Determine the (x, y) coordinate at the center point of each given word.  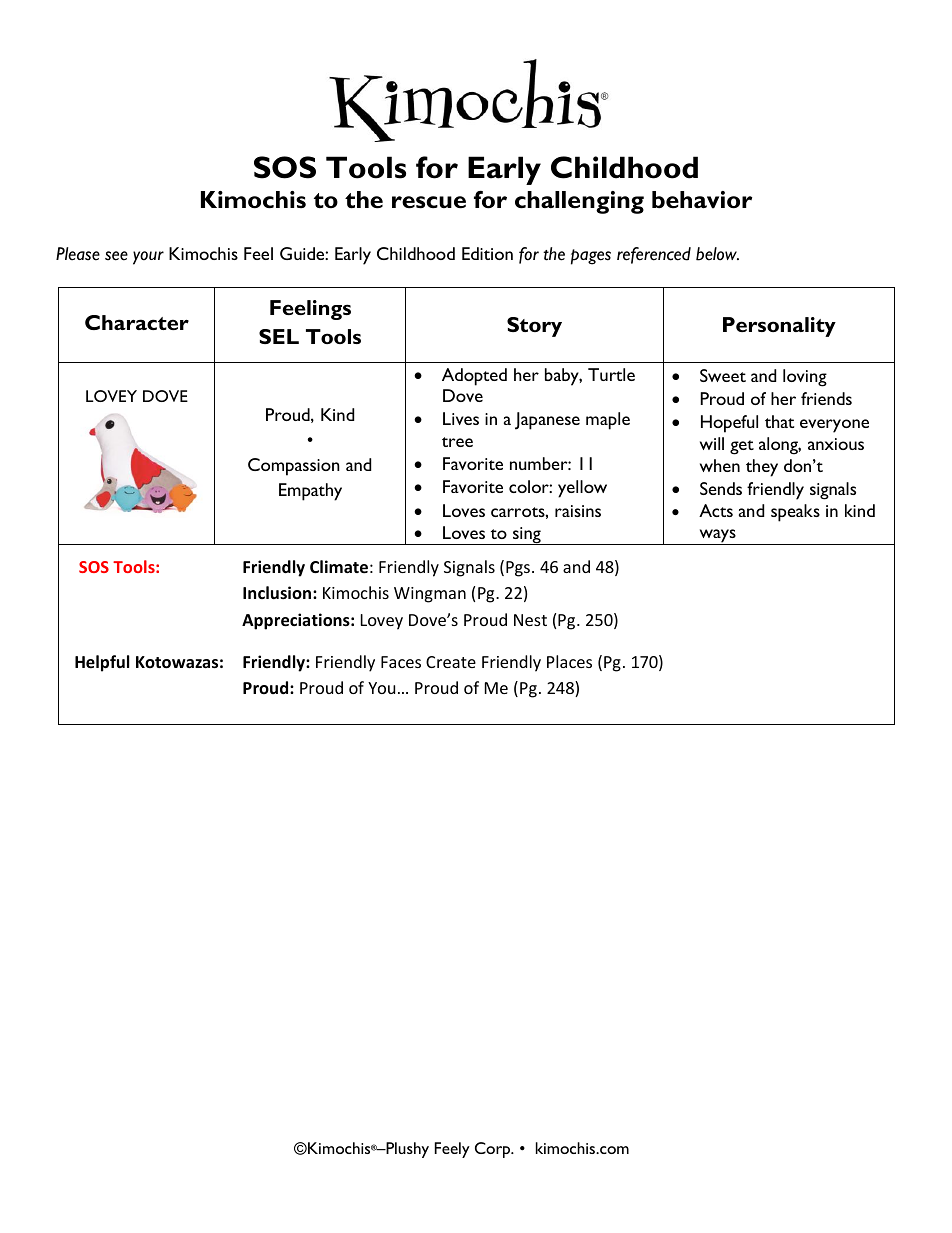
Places (569, 661)
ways (717, 537)
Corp (494, 1150)
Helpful (102, 663)
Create (451, 662)
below (717, 254)
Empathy (310, 492)
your (148, 258)
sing (527, 536)
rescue (429, 202)
